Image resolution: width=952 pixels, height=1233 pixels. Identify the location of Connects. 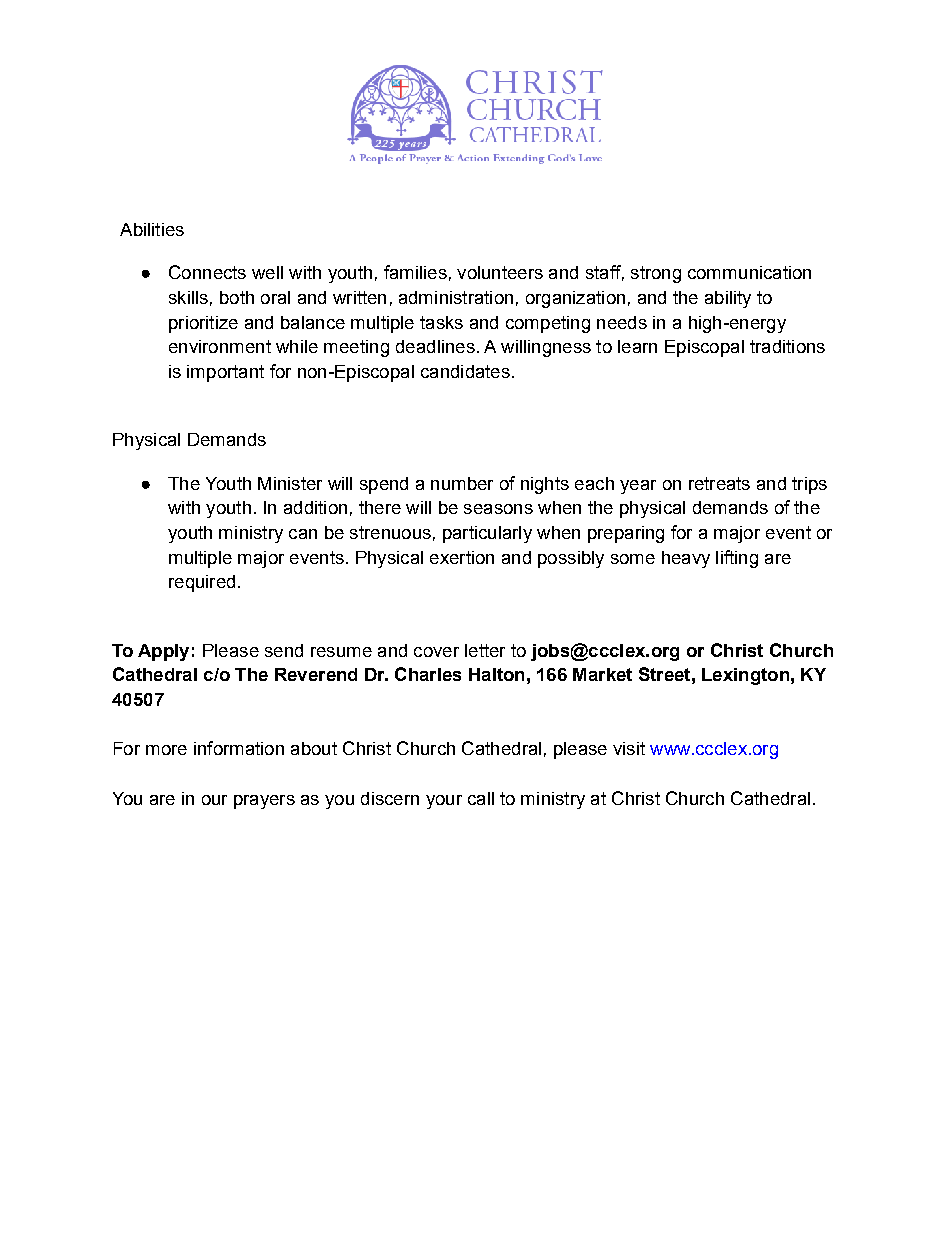
(207, 272).
